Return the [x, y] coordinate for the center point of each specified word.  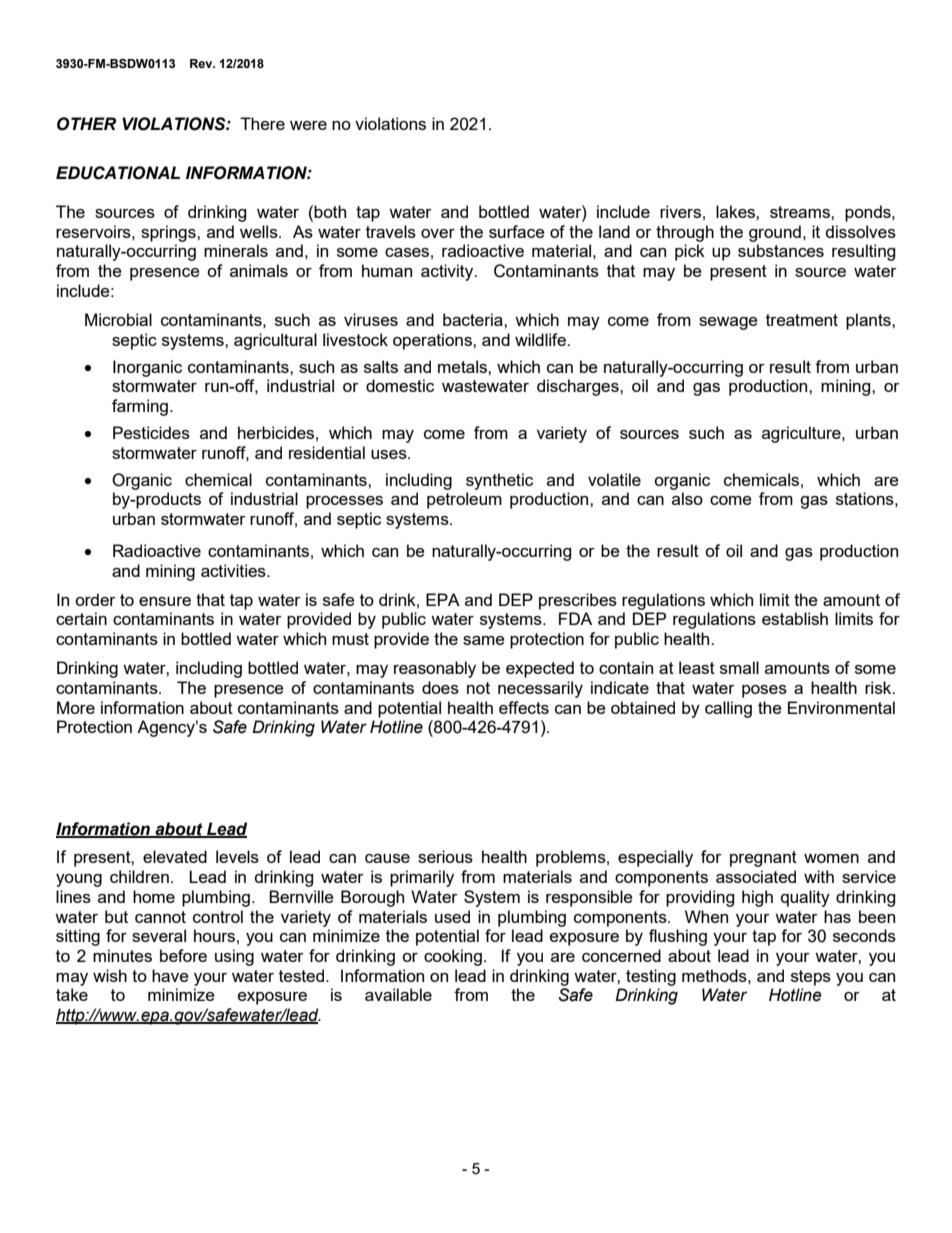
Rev [202, 63]
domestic [400, 385]
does [440, 687]
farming [140, 407]
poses [764, 691]
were [308, 125]
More [76, 707]
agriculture [802, 434]
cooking [453, 957]
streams [801, 212]
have [170, 975]
